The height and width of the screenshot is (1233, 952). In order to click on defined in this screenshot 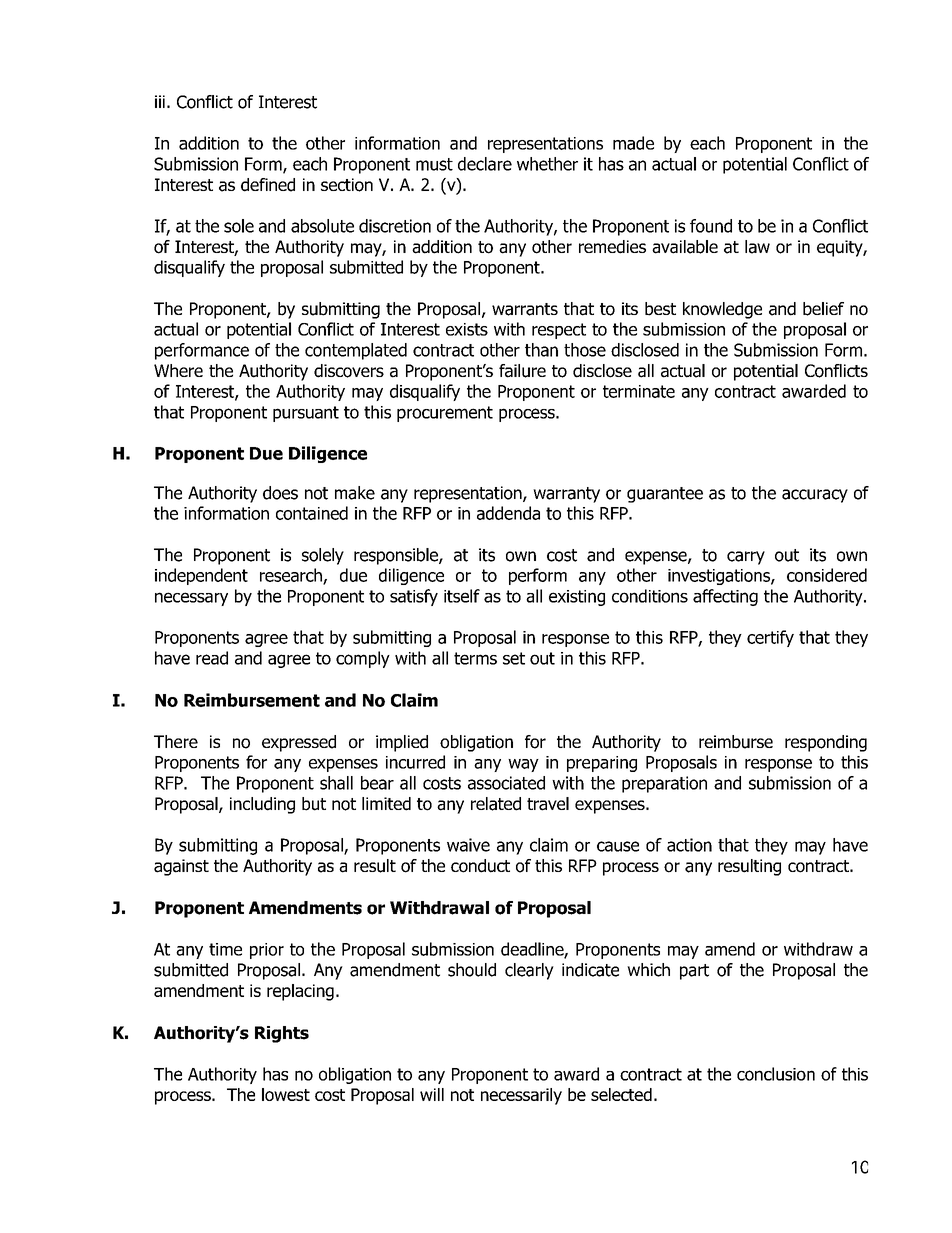, I will do `click(268, 185)`.
